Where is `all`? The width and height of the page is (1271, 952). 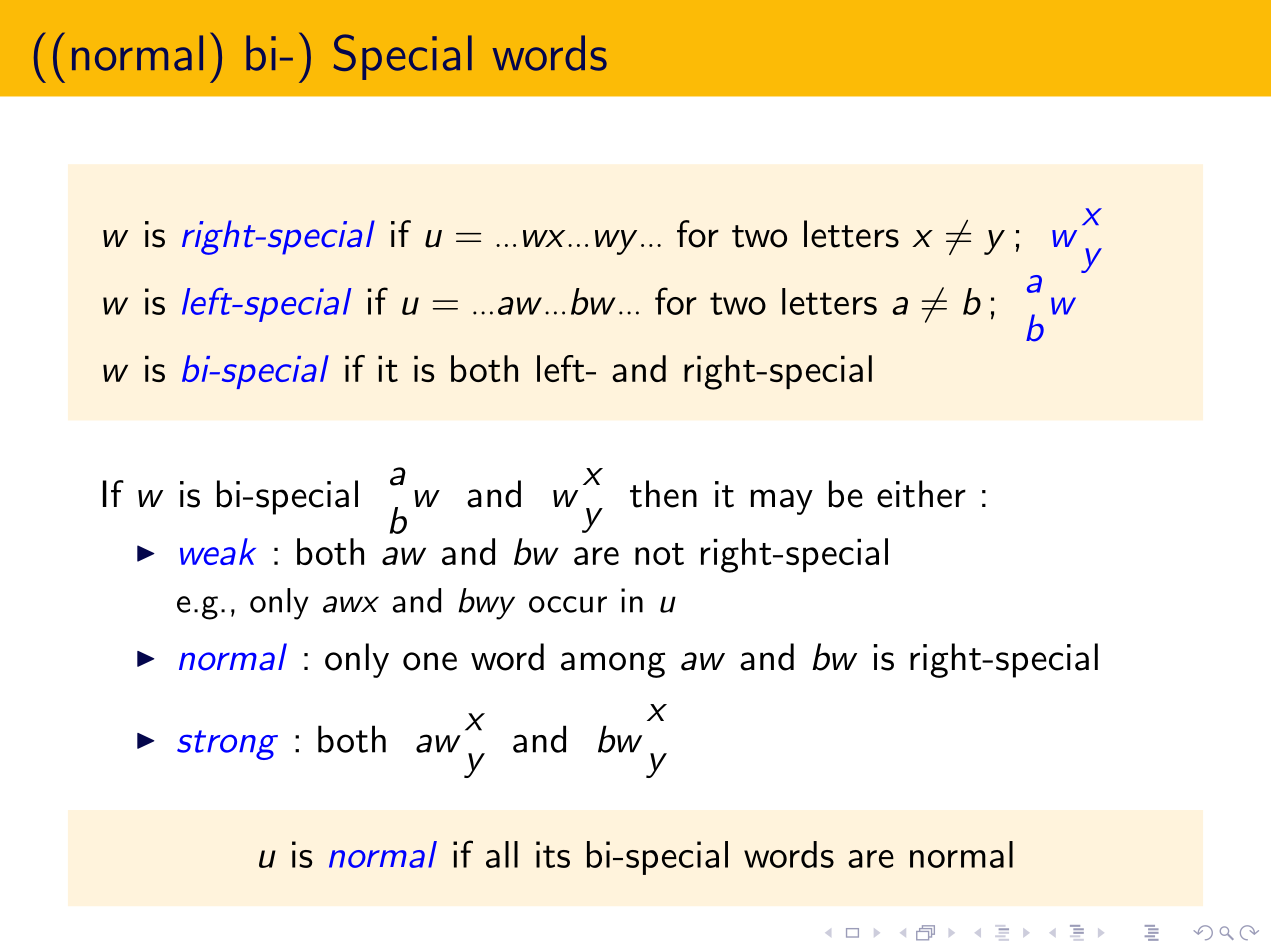
all is located at coordinates (502, 854).
